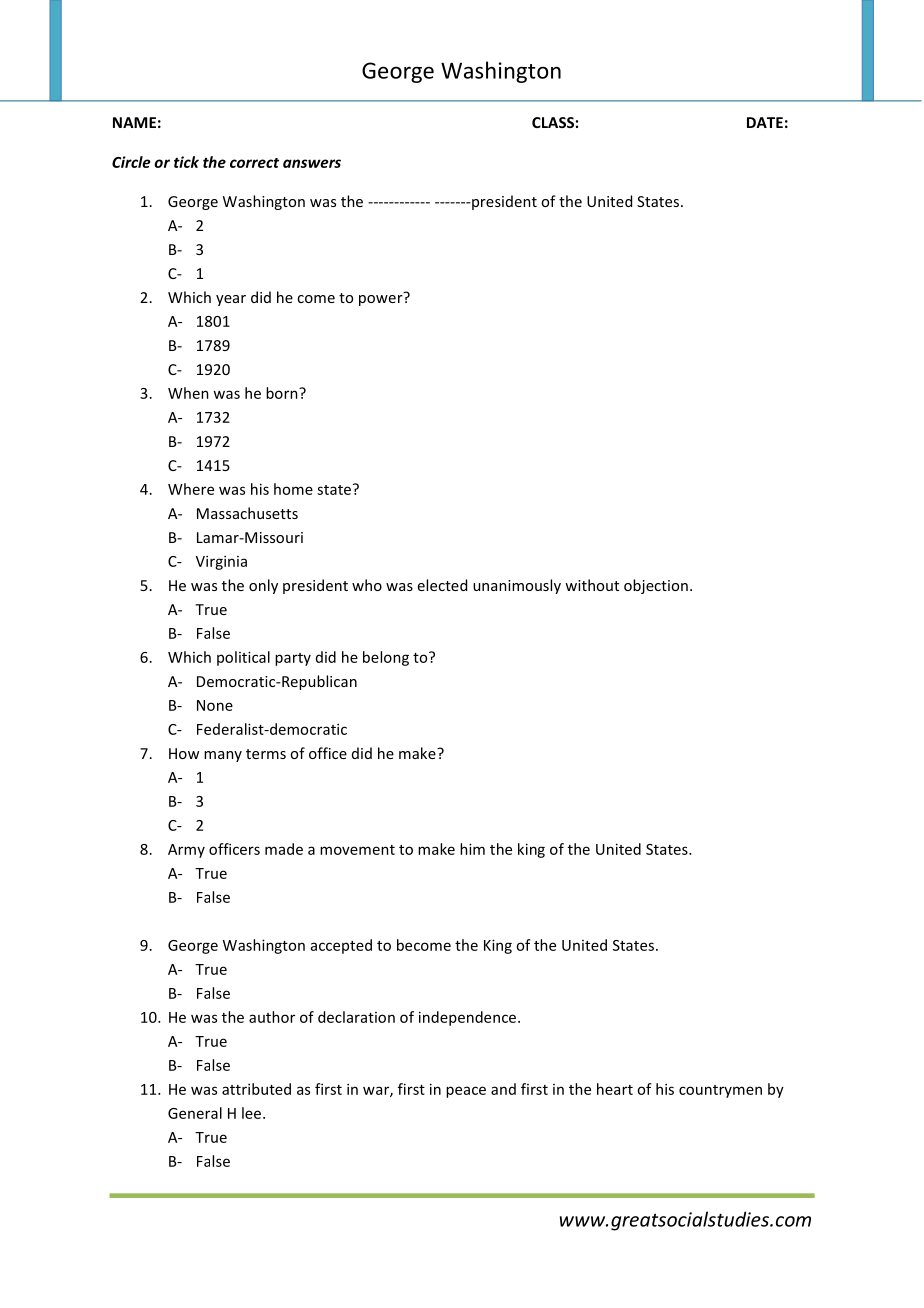 The height and width of the page is (1308, 924). What do you see at coordinates (442, 585) in the page?
I see `elected` at bounding box center [442, 585].
